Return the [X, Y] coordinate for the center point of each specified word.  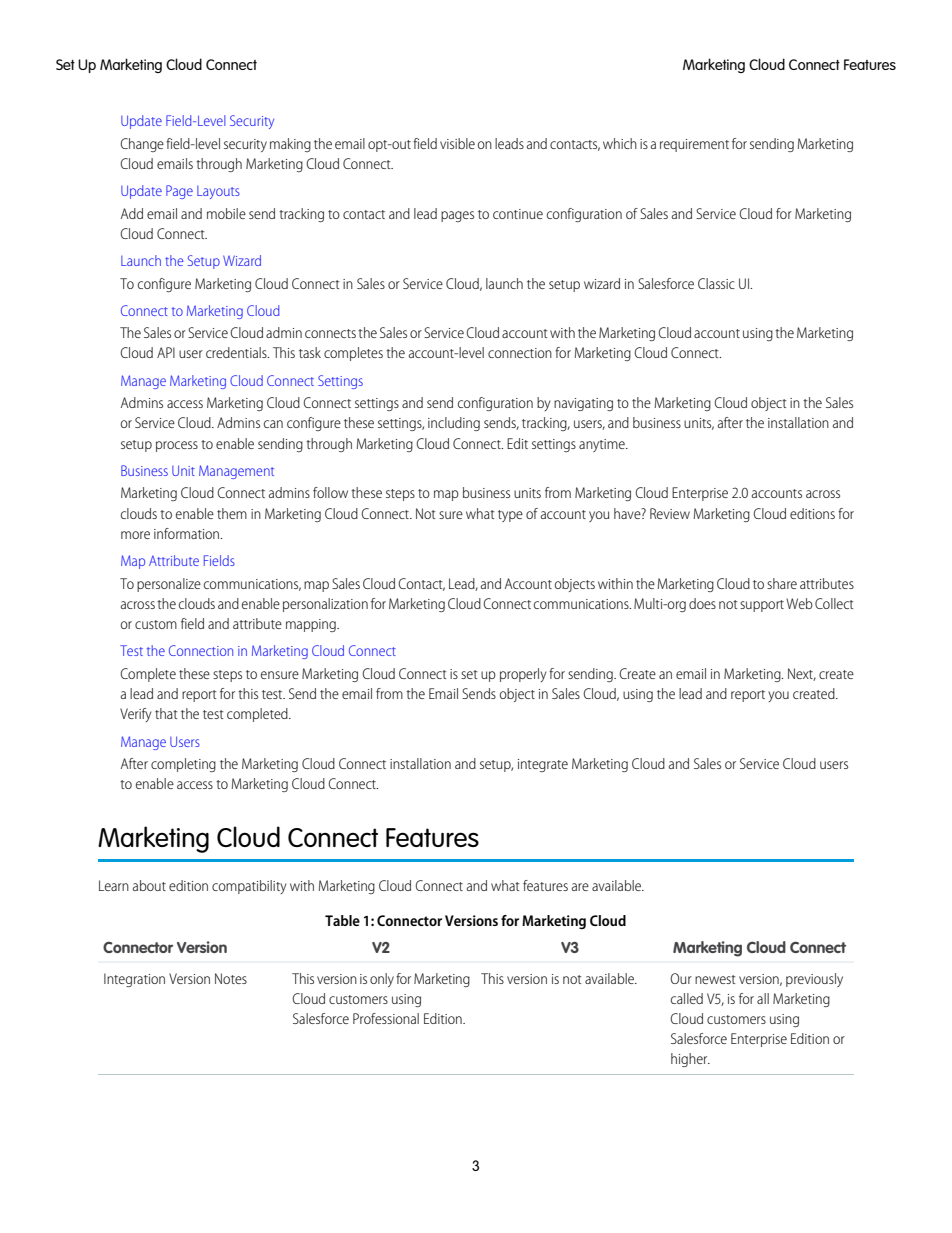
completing [183, 765]
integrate [543, 765]
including [454, 424]
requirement [694, 145]
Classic [716, 283]
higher [690, 1060]
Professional [386, 1018]
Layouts [218, 192]
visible [457, 143]
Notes [231, 978]
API [166, 352]
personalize [169, 585]
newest [715, 979]
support [762, 606]
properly [523, 675]
